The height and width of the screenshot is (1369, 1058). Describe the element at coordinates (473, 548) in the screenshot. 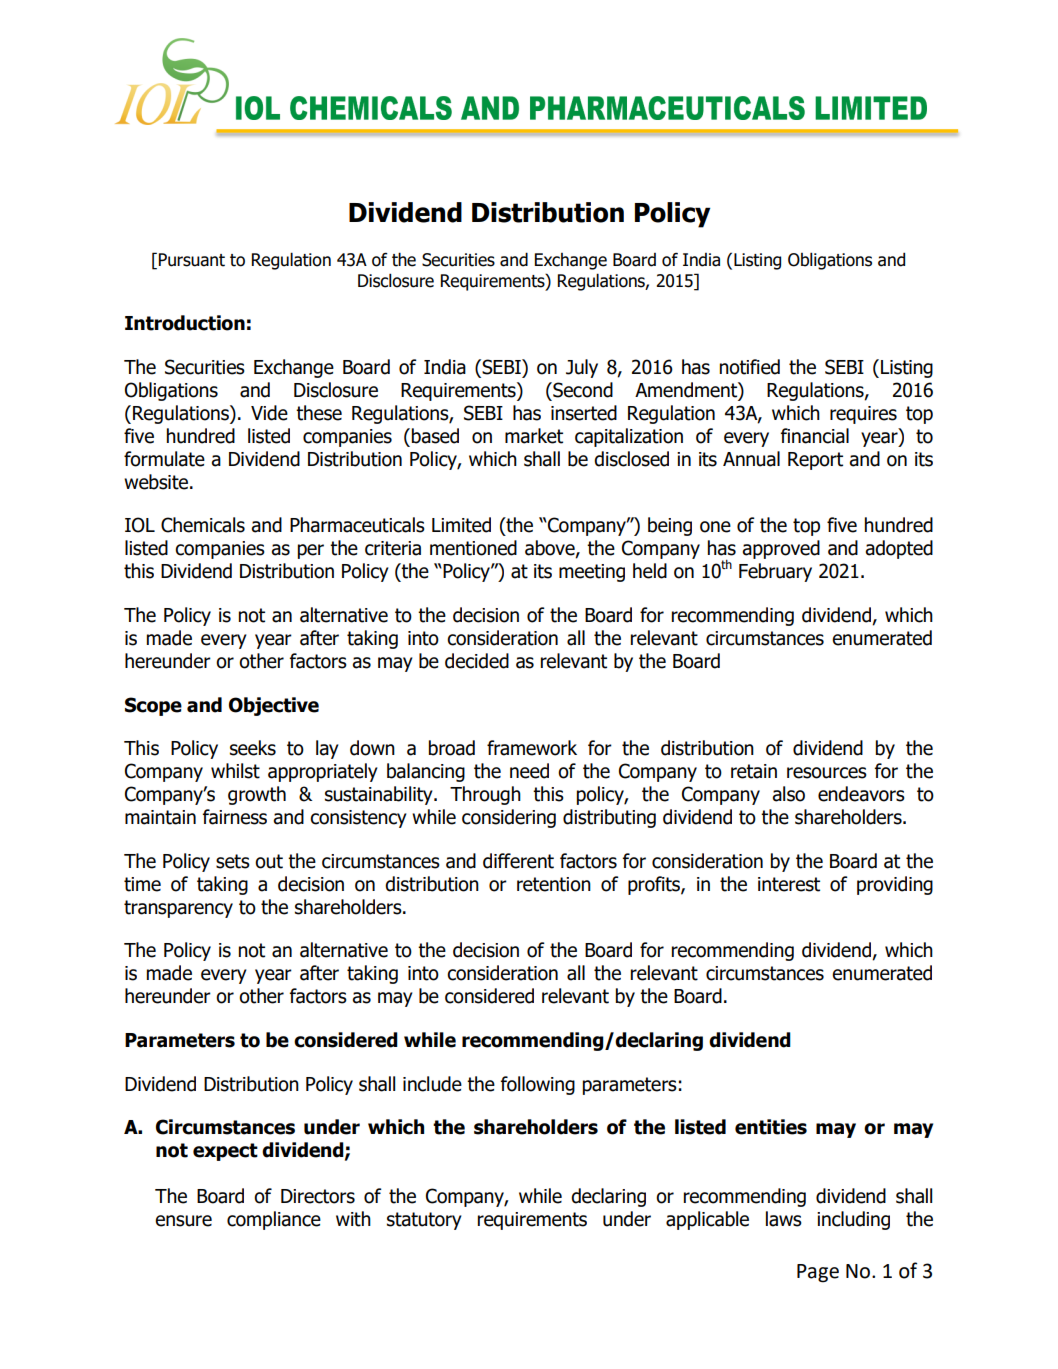

I see `mentioned` at that location.
